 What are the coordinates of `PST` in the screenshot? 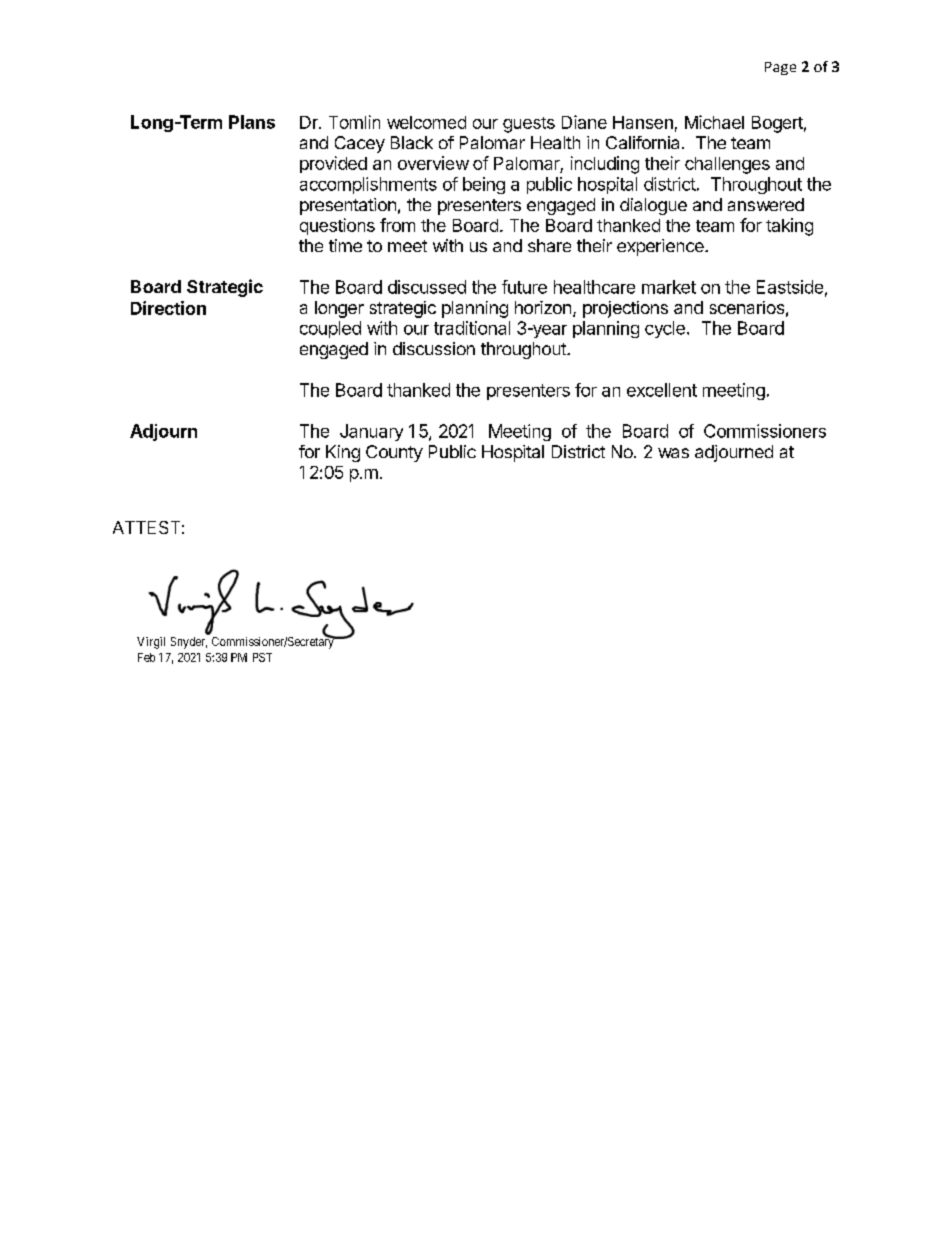 It's located at (262, 657).
